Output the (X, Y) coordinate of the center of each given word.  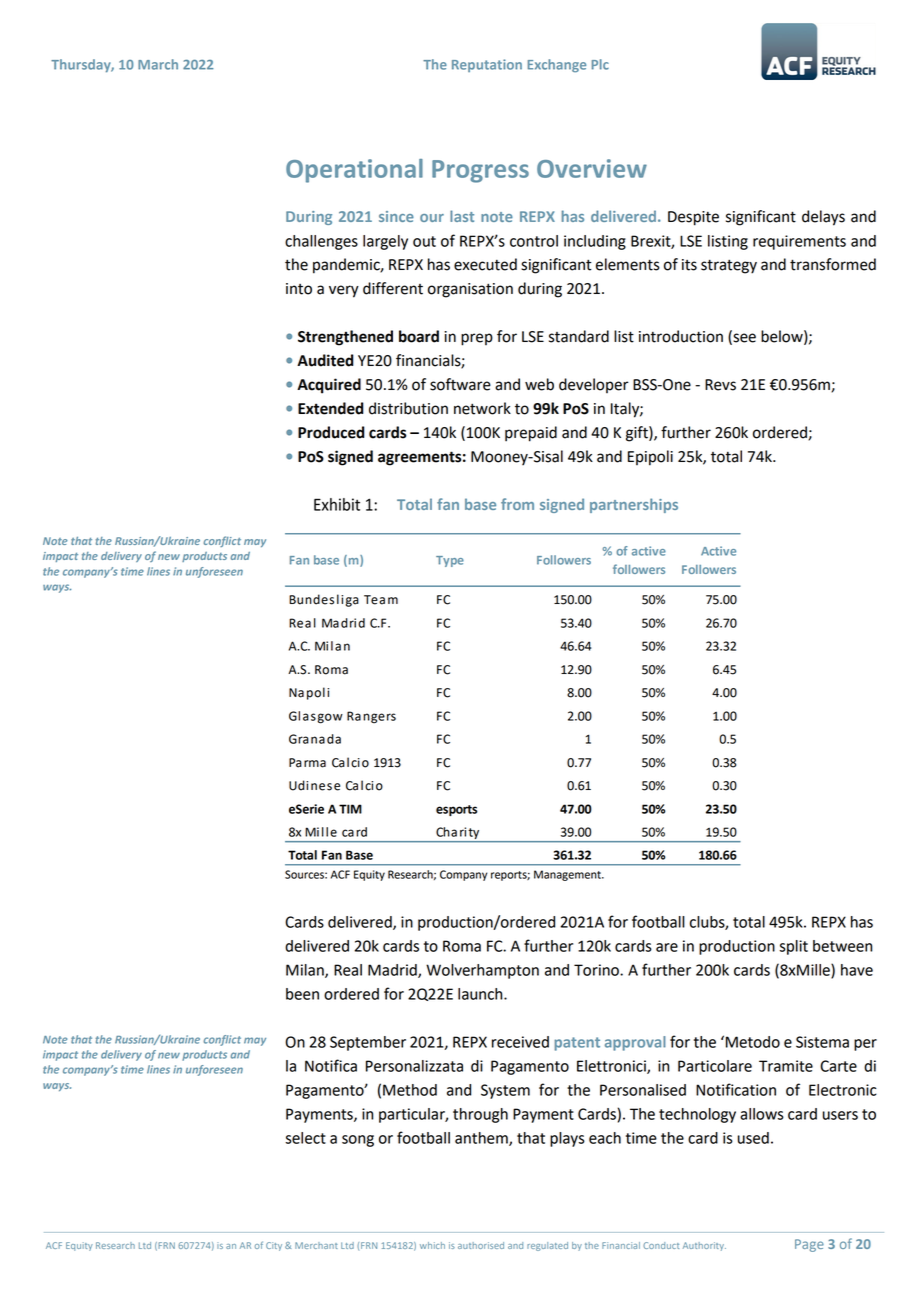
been (302, 994)
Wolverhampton (482, 971)
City (274, 1246)
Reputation (487, 65)
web (539, 384)
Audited (325, 360)
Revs (720, 385)
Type (450, 561)
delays (823, 218)
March (158, 64)
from (517, 504)
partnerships (634, 505)
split (793, 947)
